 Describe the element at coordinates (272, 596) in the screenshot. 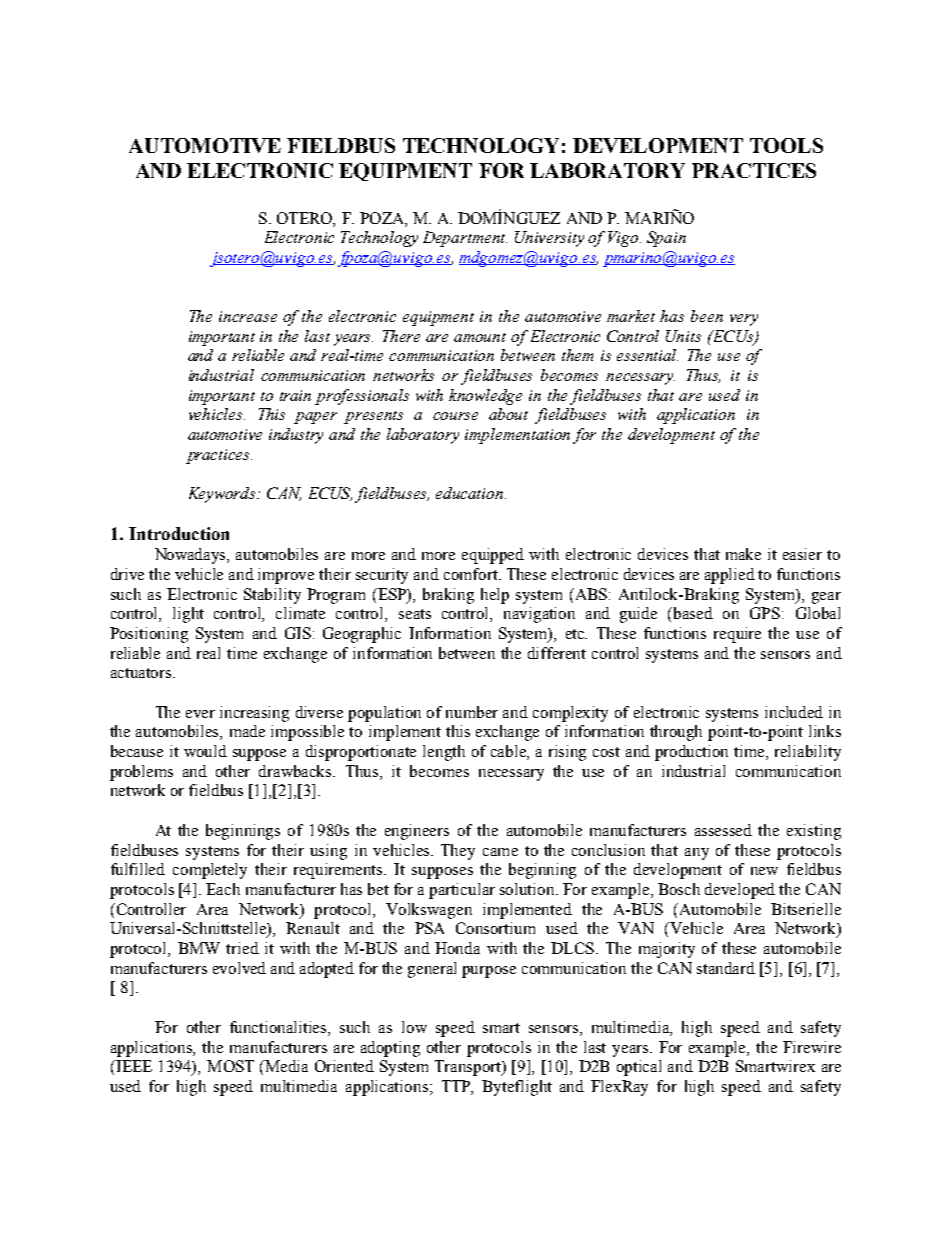

I see `Stability` at that location.
